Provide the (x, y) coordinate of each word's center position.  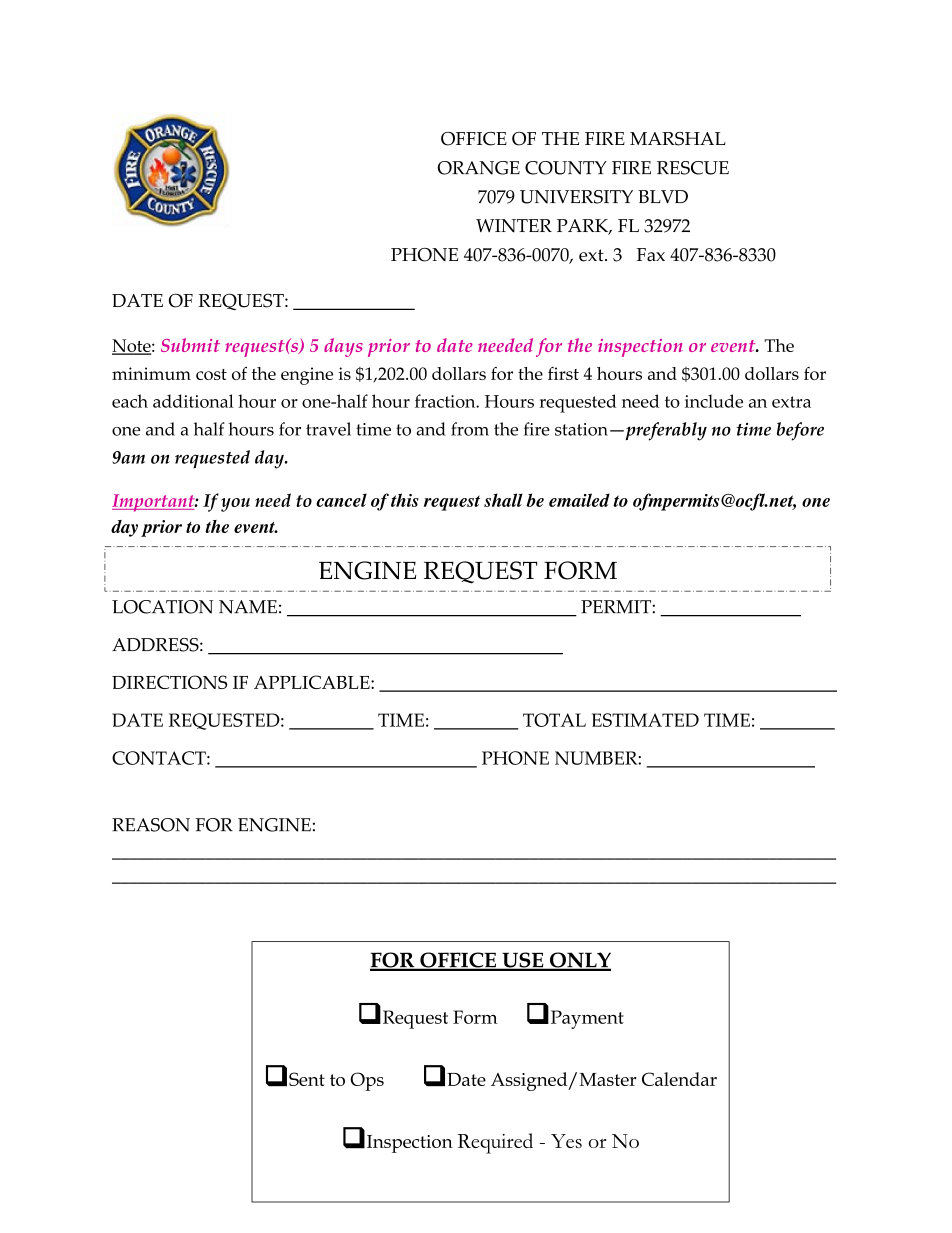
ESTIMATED (645, 720)
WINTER (514, 226)
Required (495, 1143)
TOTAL (554, 720)
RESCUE (693, 168)
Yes (566, 1141)
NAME (248, 607)
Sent (307, 1079)
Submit (190, 345)
